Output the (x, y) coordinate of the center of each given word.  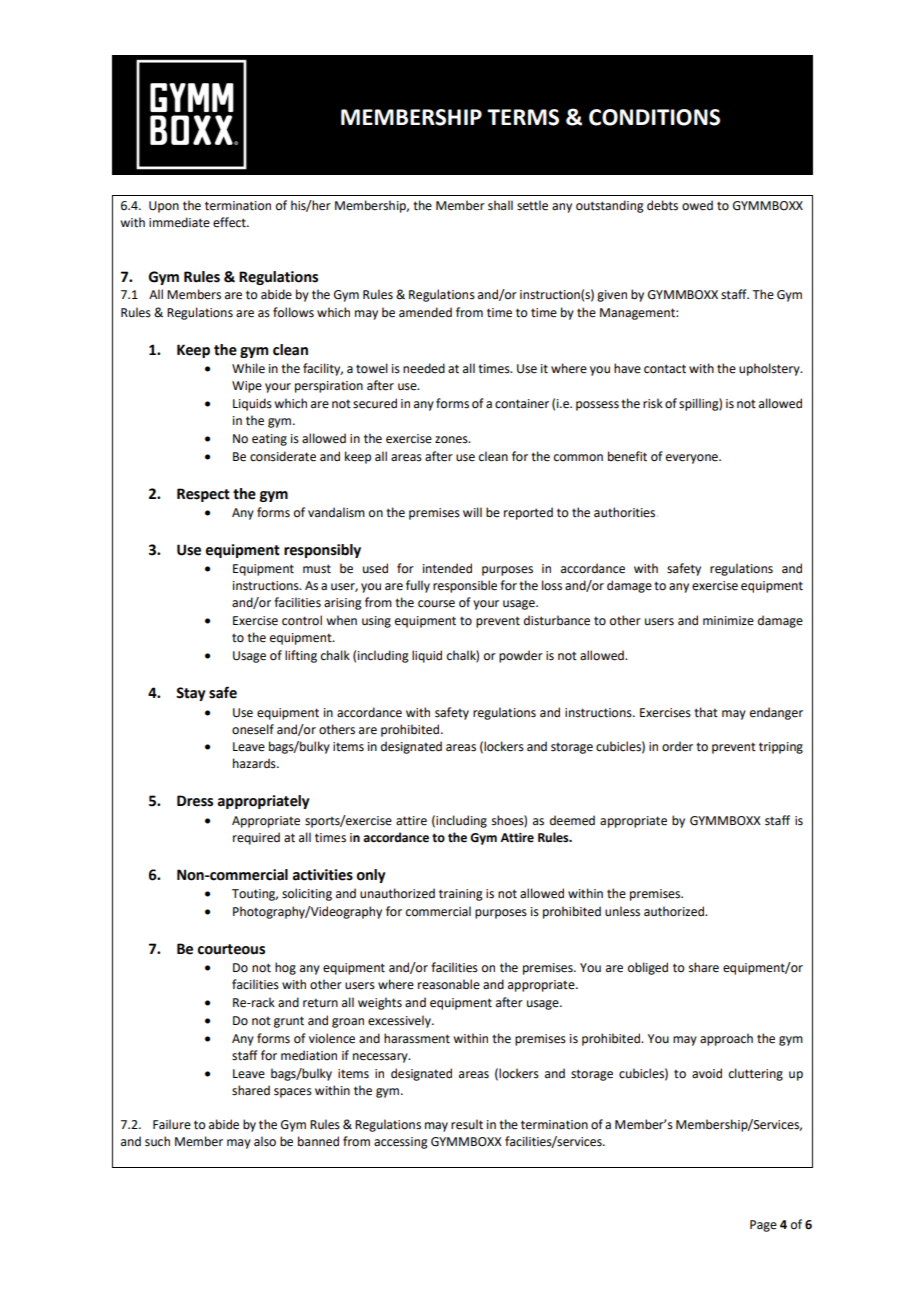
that (706, 712)
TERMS (523, 117)
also (265, 1141)
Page (763, 1226)
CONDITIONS (654, 117)
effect (230, 222)
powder (521, 656)
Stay (190, 694)
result (467, 1124)
